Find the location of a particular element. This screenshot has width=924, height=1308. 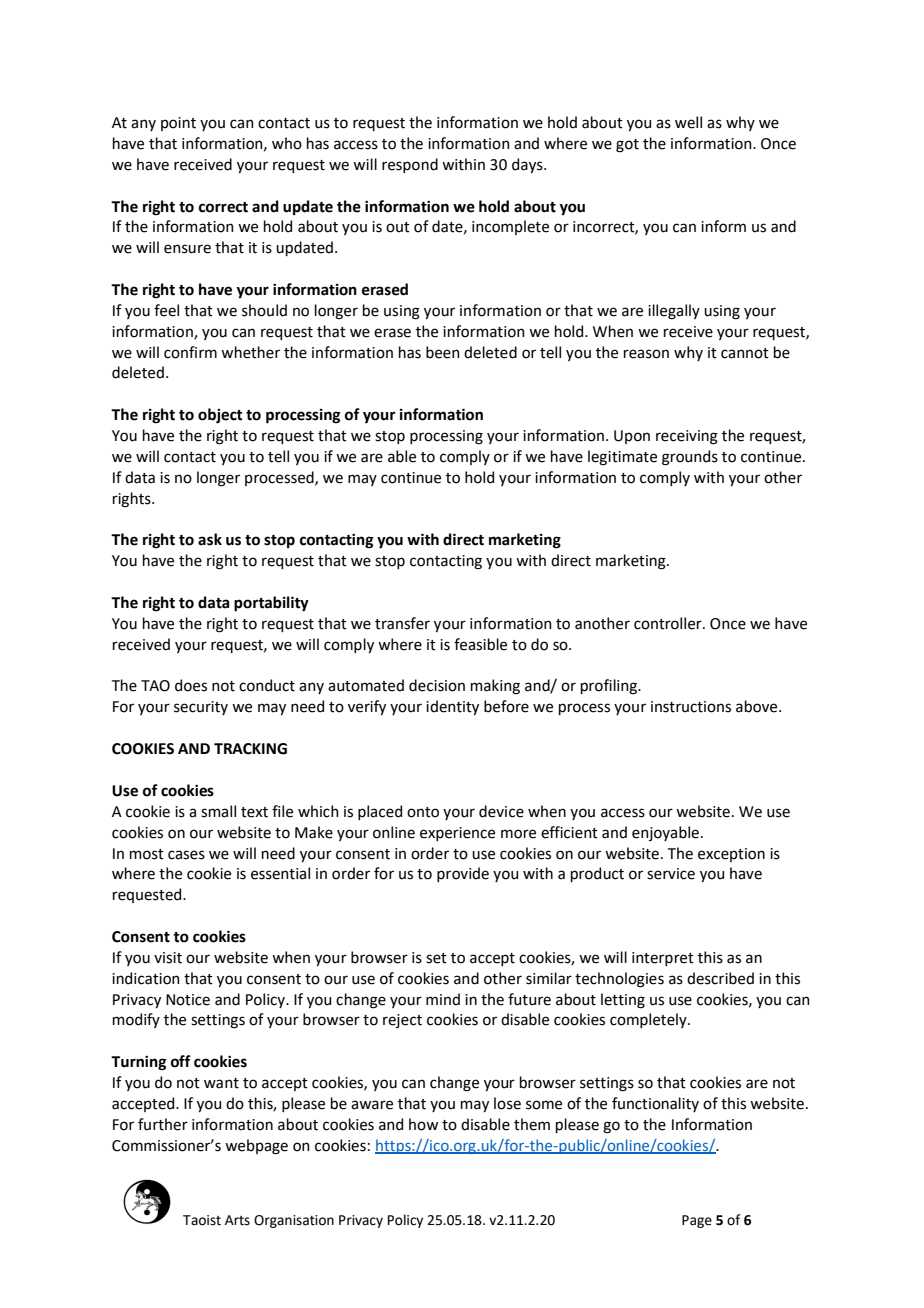

decision is located at coordinates (437, 685).
